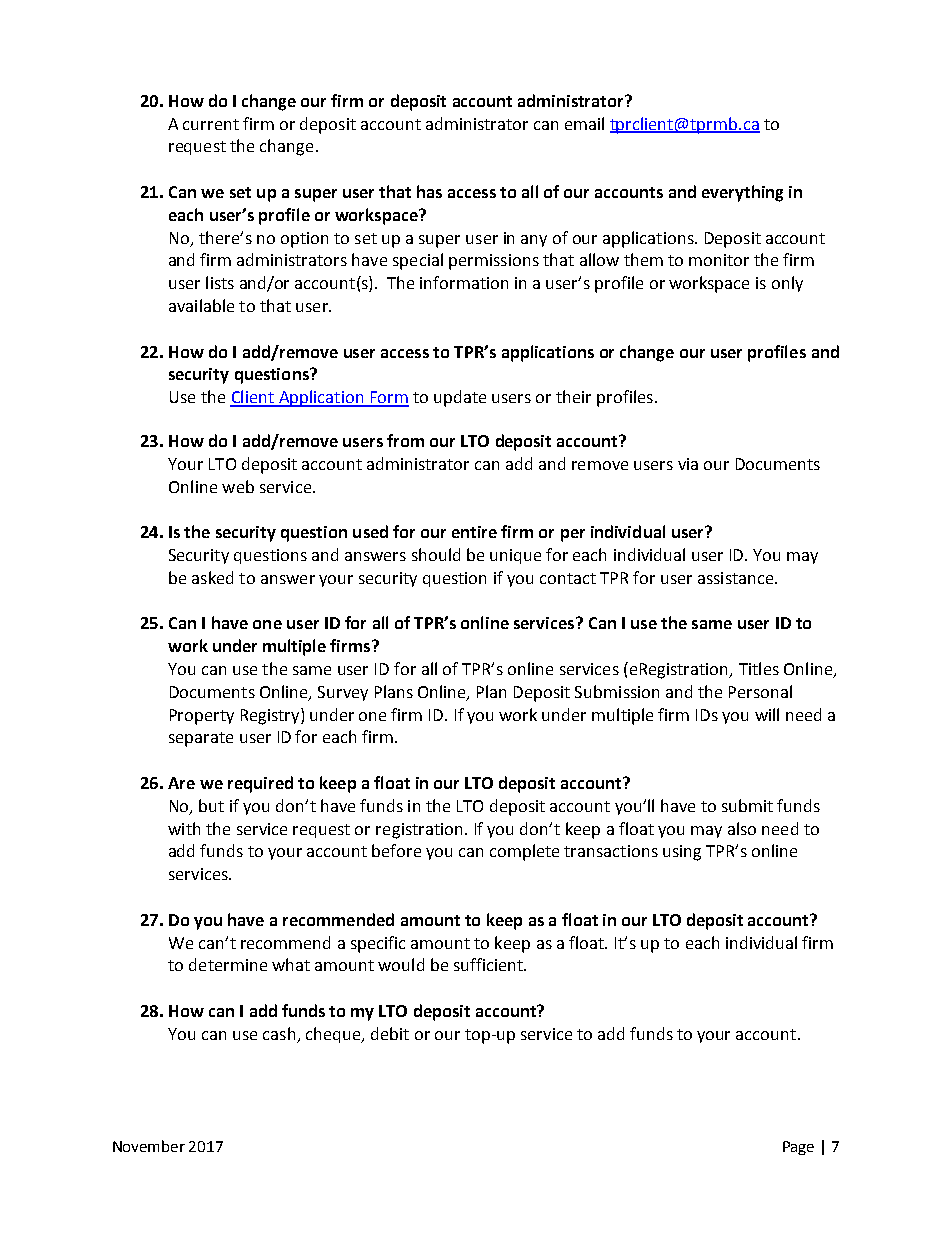  Describe the element at coordinates (149, 1146) in the document. I see `November` at that location.
